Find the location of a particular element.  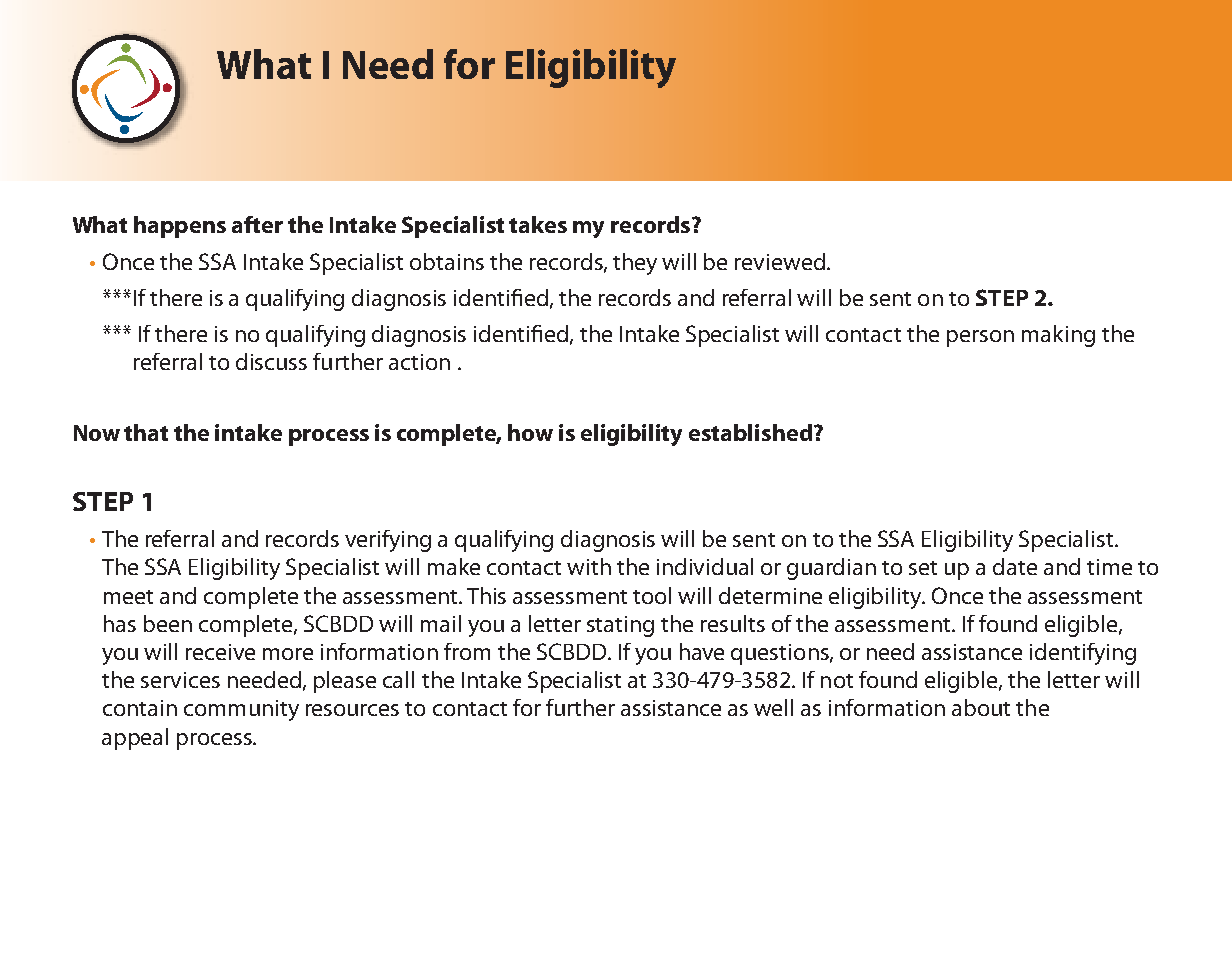

that is located at coordinates (146, 432).
